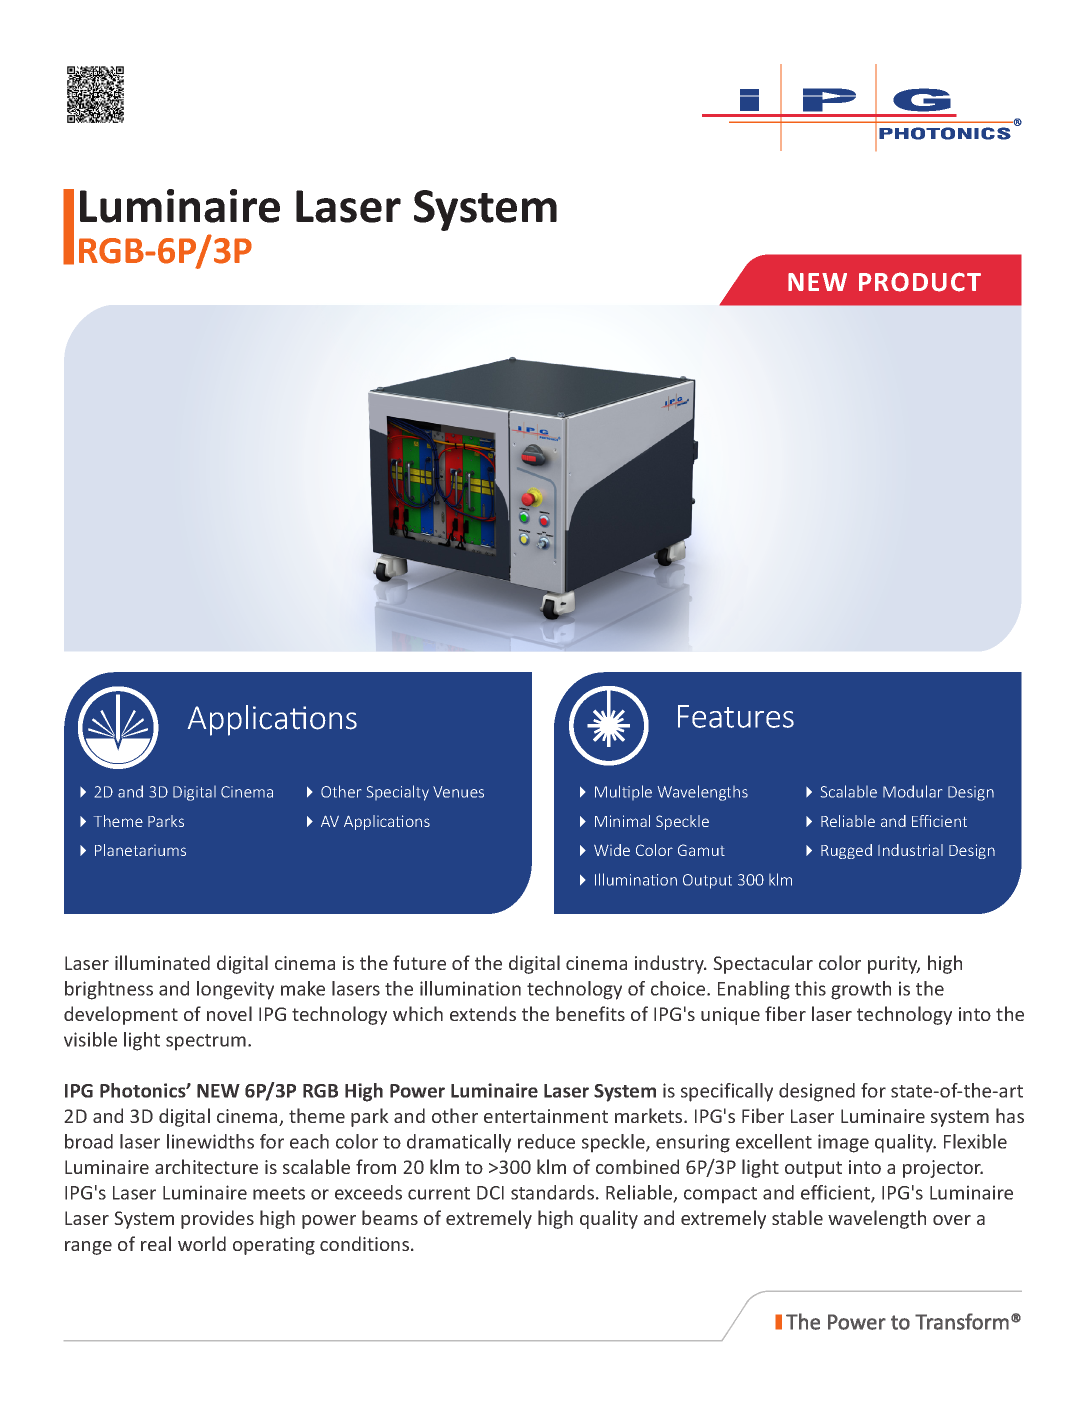 The width and height of the document is (1085, 1405). Describe the element at coordinates (920, 282) in the document. I see `PRODUCT` at that location.
